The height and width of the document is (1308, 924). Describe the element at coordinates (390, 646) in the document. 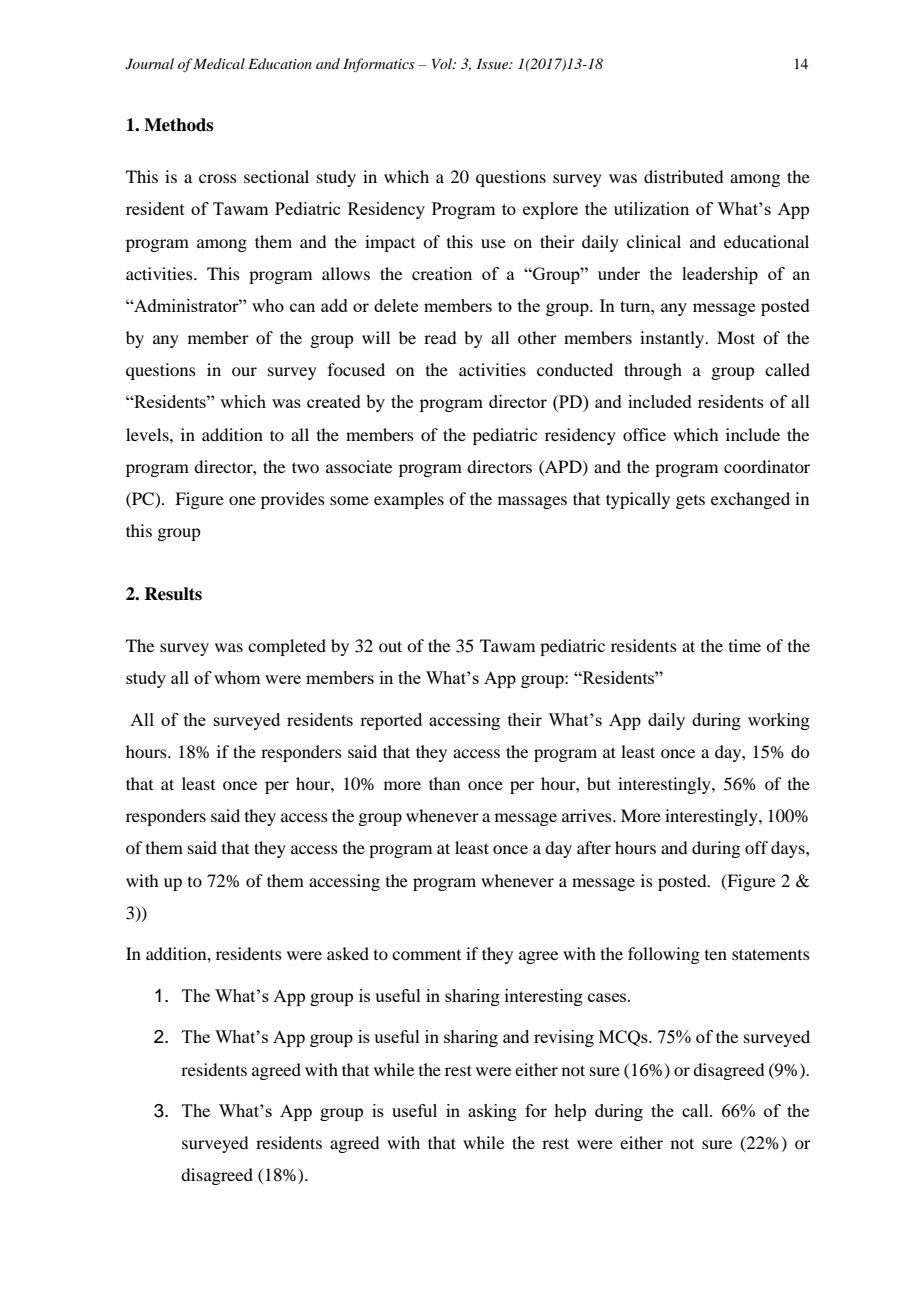

I see `out` at that location.
